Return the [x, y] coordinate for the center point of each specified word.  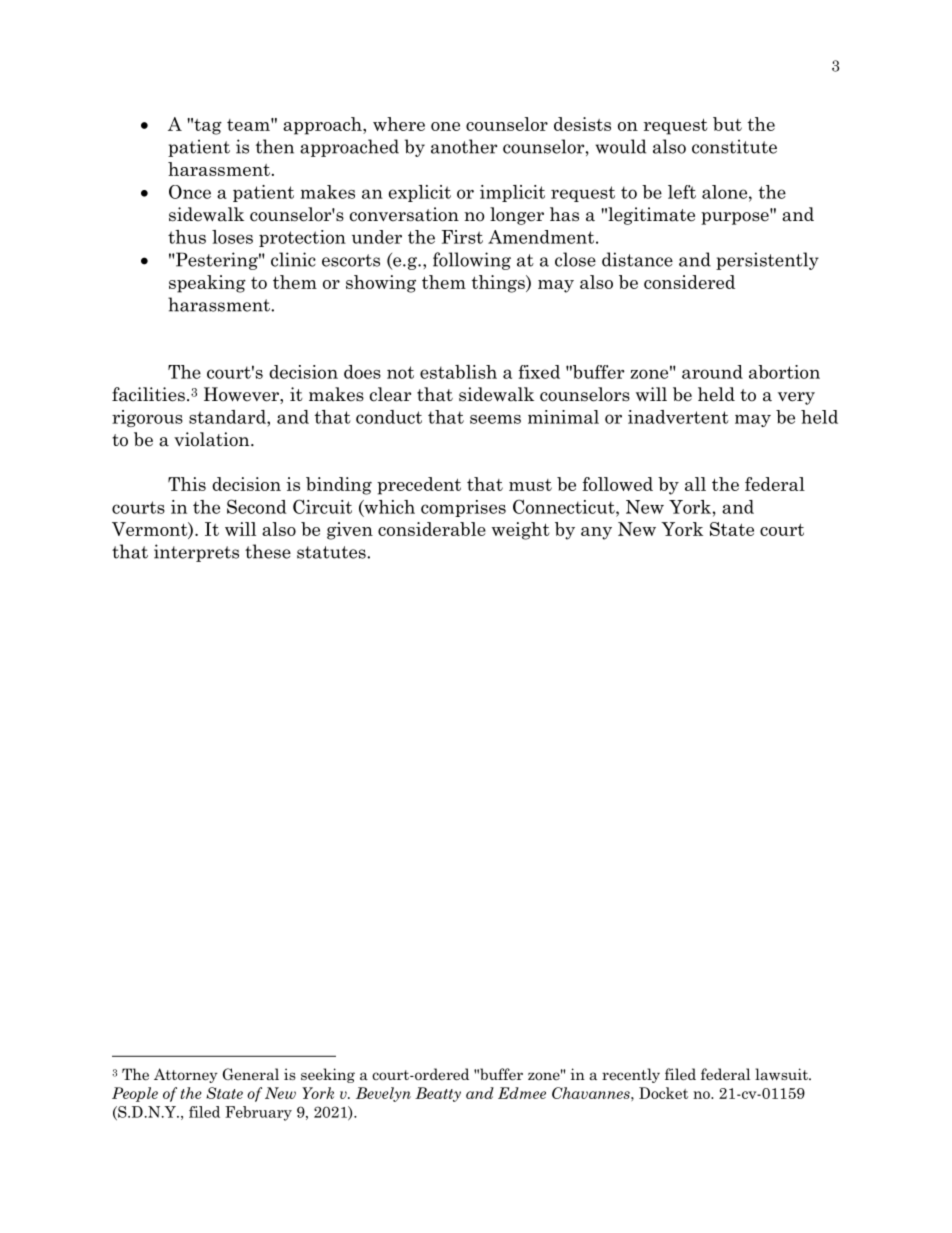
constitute [734, 146]
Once [190, 192]
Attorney [186, 1075]
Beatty [438, 1094]
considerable [432, 529]
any [596, 533]
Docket [663, 1093]
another [464, 146]
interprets [196, 553]
